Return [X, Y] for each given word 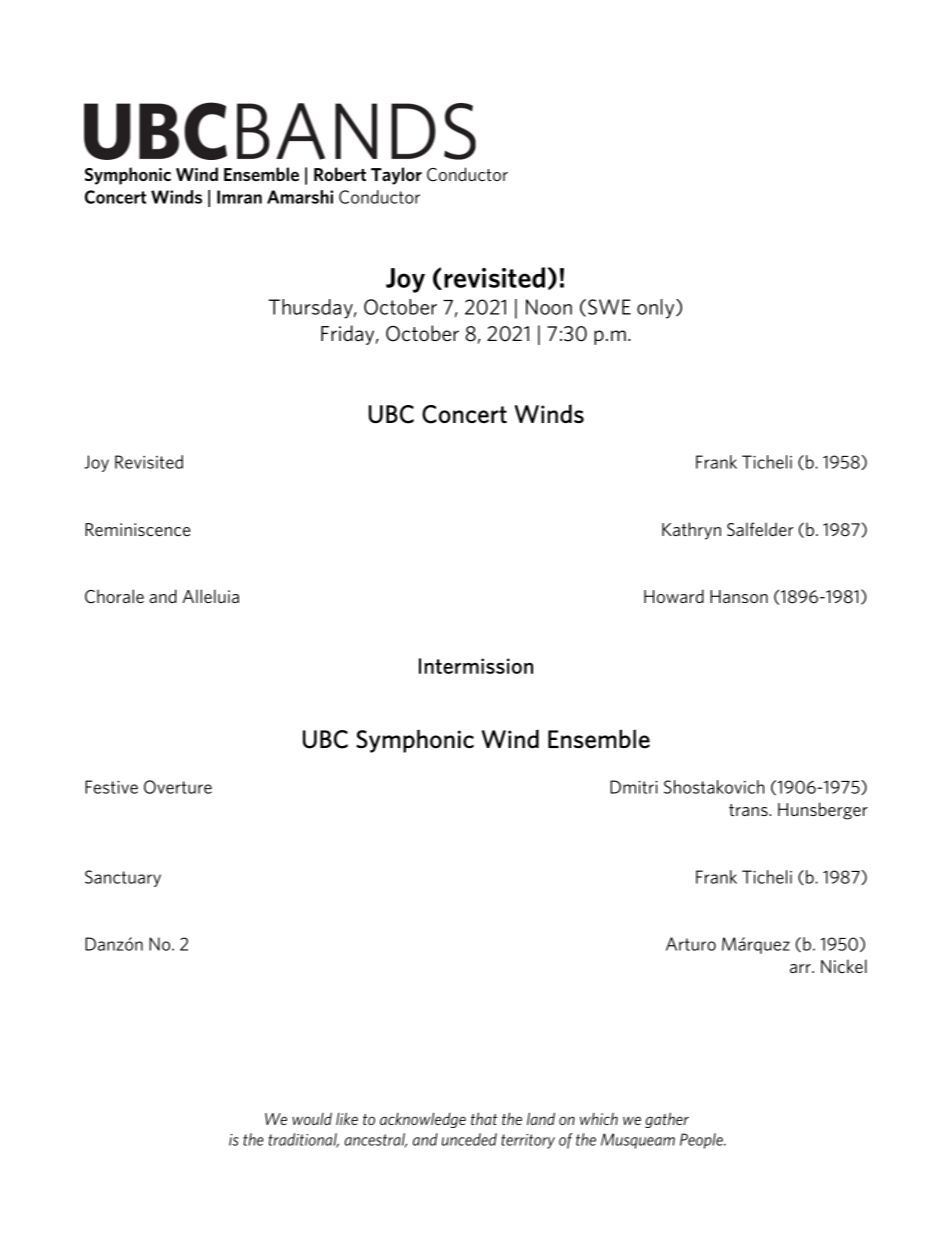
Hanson [739, 596]
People [702, 1141]
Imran [239, 197]
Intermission [476, 666]
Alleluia [210, 596]
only [657, 309]
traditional [303, 1140]
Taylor [396, 176]
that [484, 1118]
